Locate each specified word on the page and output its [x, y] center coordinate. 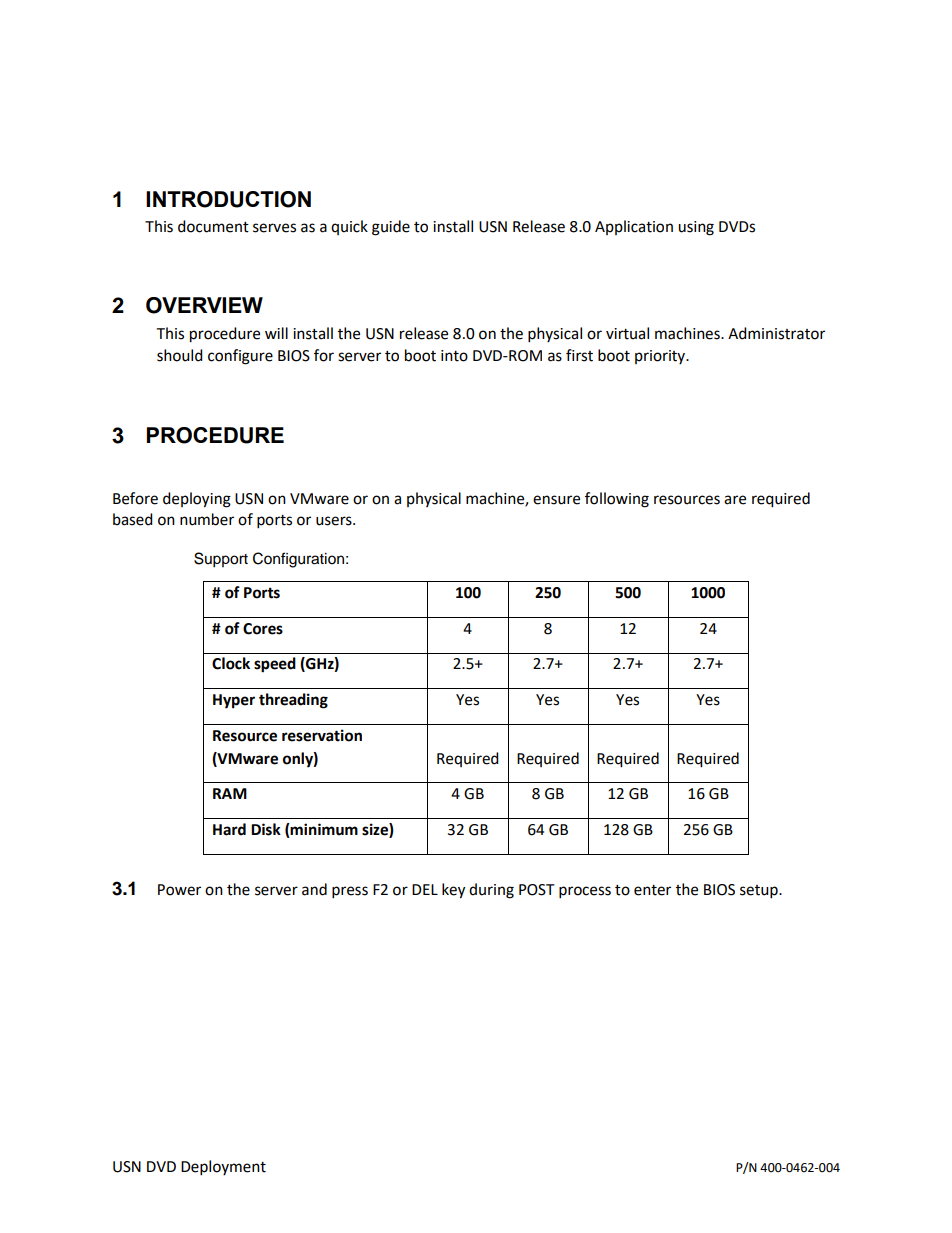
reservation [322, 735]
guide [391, 228]
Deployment [223, 1168]
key [453, 891]
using [696, 228]
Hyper [234, 701]
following [617, 500]
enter [652, 890]
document [213, 226]
